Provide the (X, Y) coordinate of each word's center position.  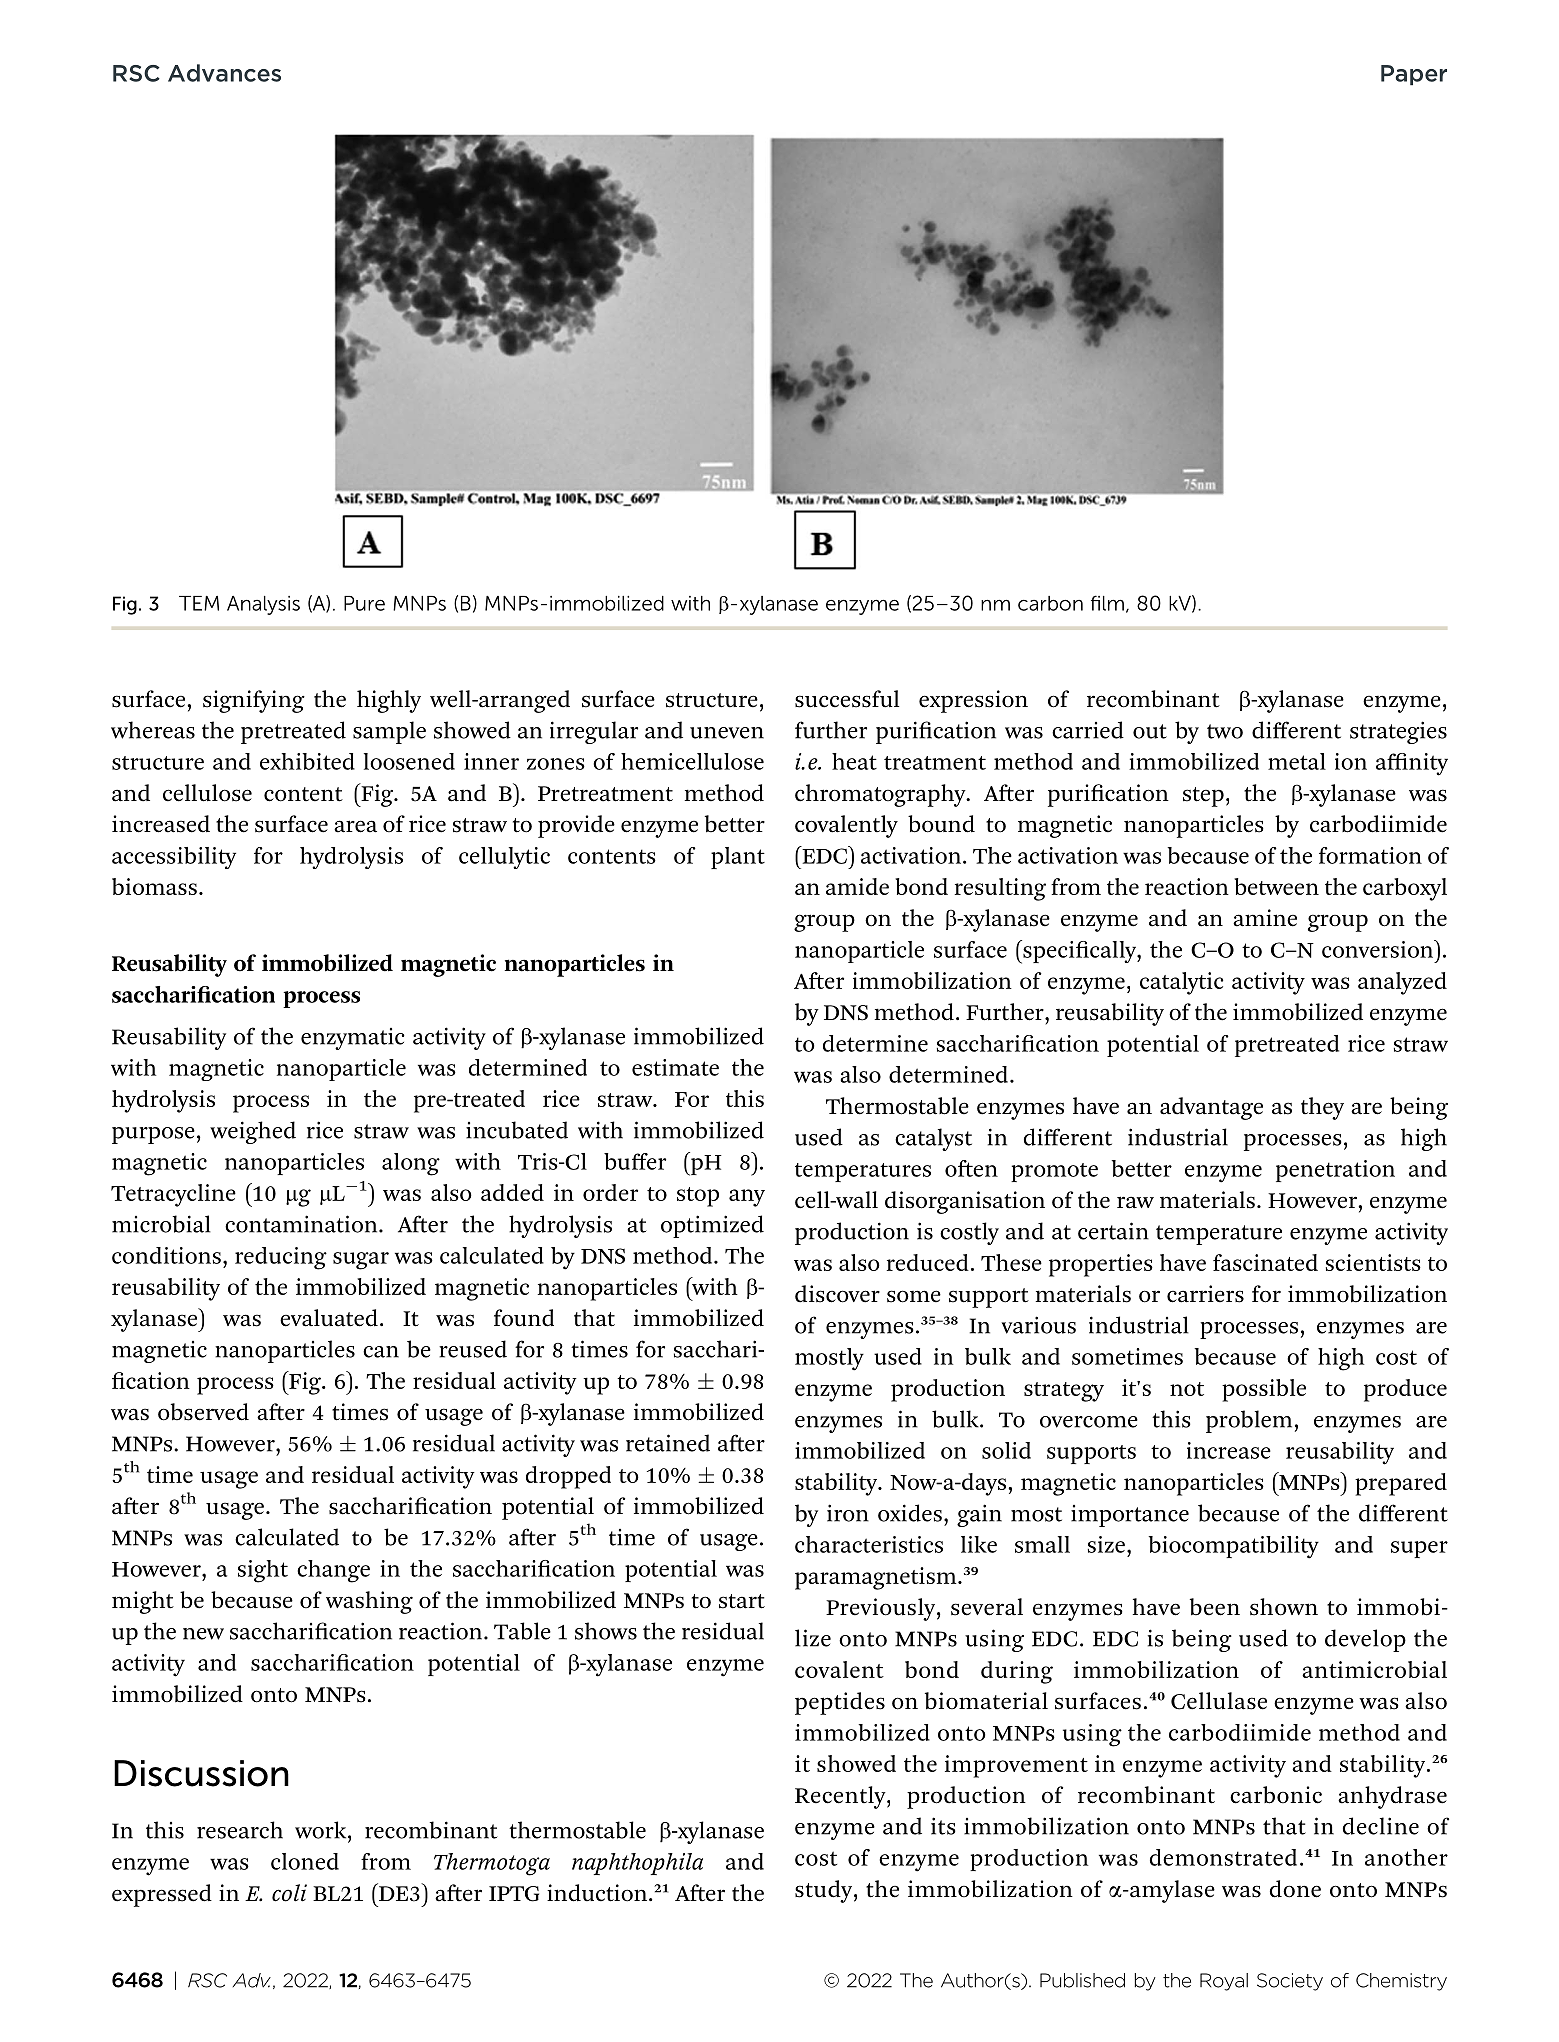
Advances (224, 73)
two (1225, 731)
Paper (1414, 75)
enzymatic (353, 1039)
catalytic (1181, 983)
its (943, 1826)
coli (289, 1893)
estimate (675, 1067)
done (1295, 1889)
